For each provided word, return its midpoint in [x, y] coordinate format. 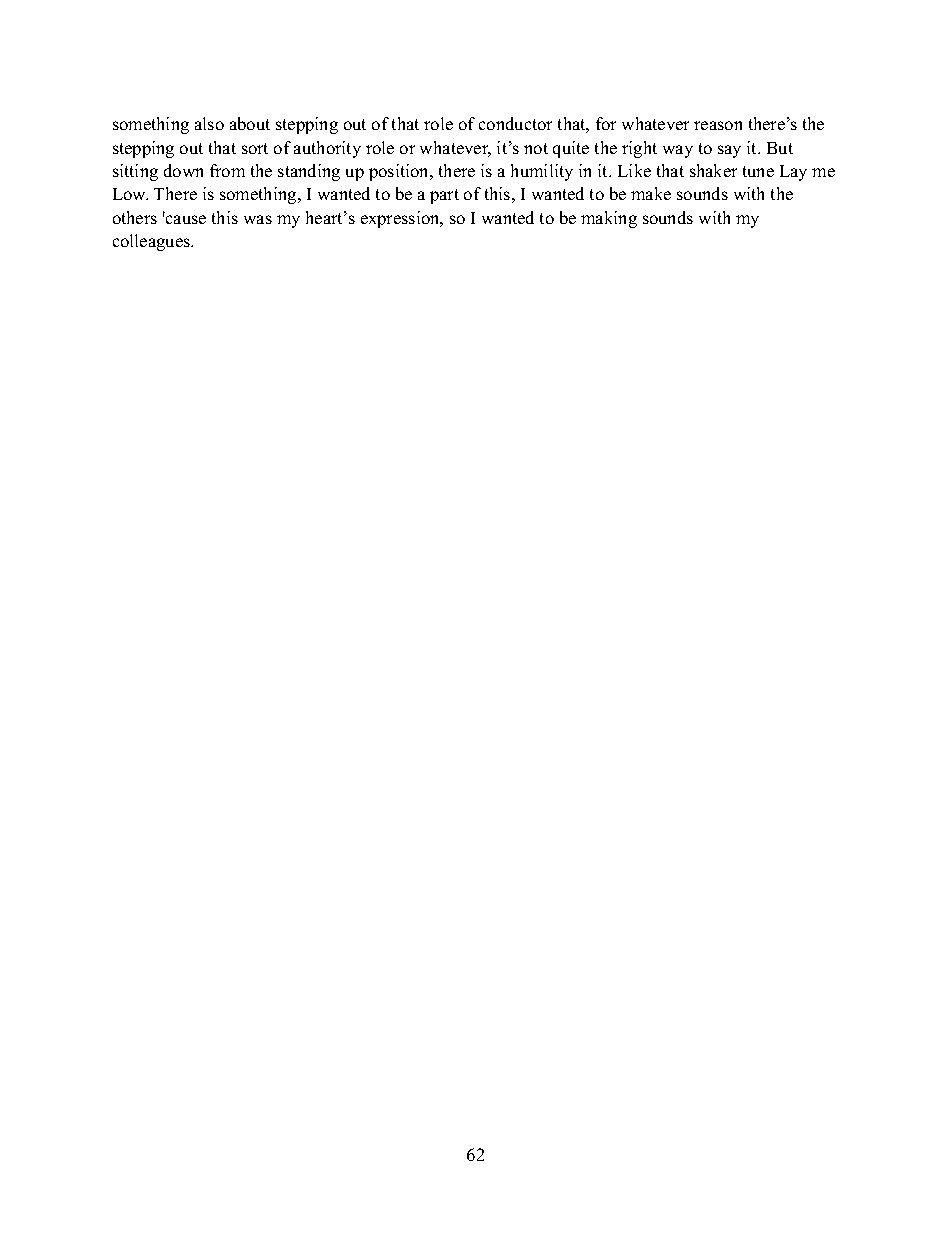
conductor [515, 123]
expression [401, 219]
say [729, 151]
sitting [135, 172]
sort [255, 148]
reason [718, 125]
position [400, 172]
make [651, 193]
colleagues [153, 242]
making [609, 219]
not [536, 148]
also [209, 123]
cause [186, 219]
